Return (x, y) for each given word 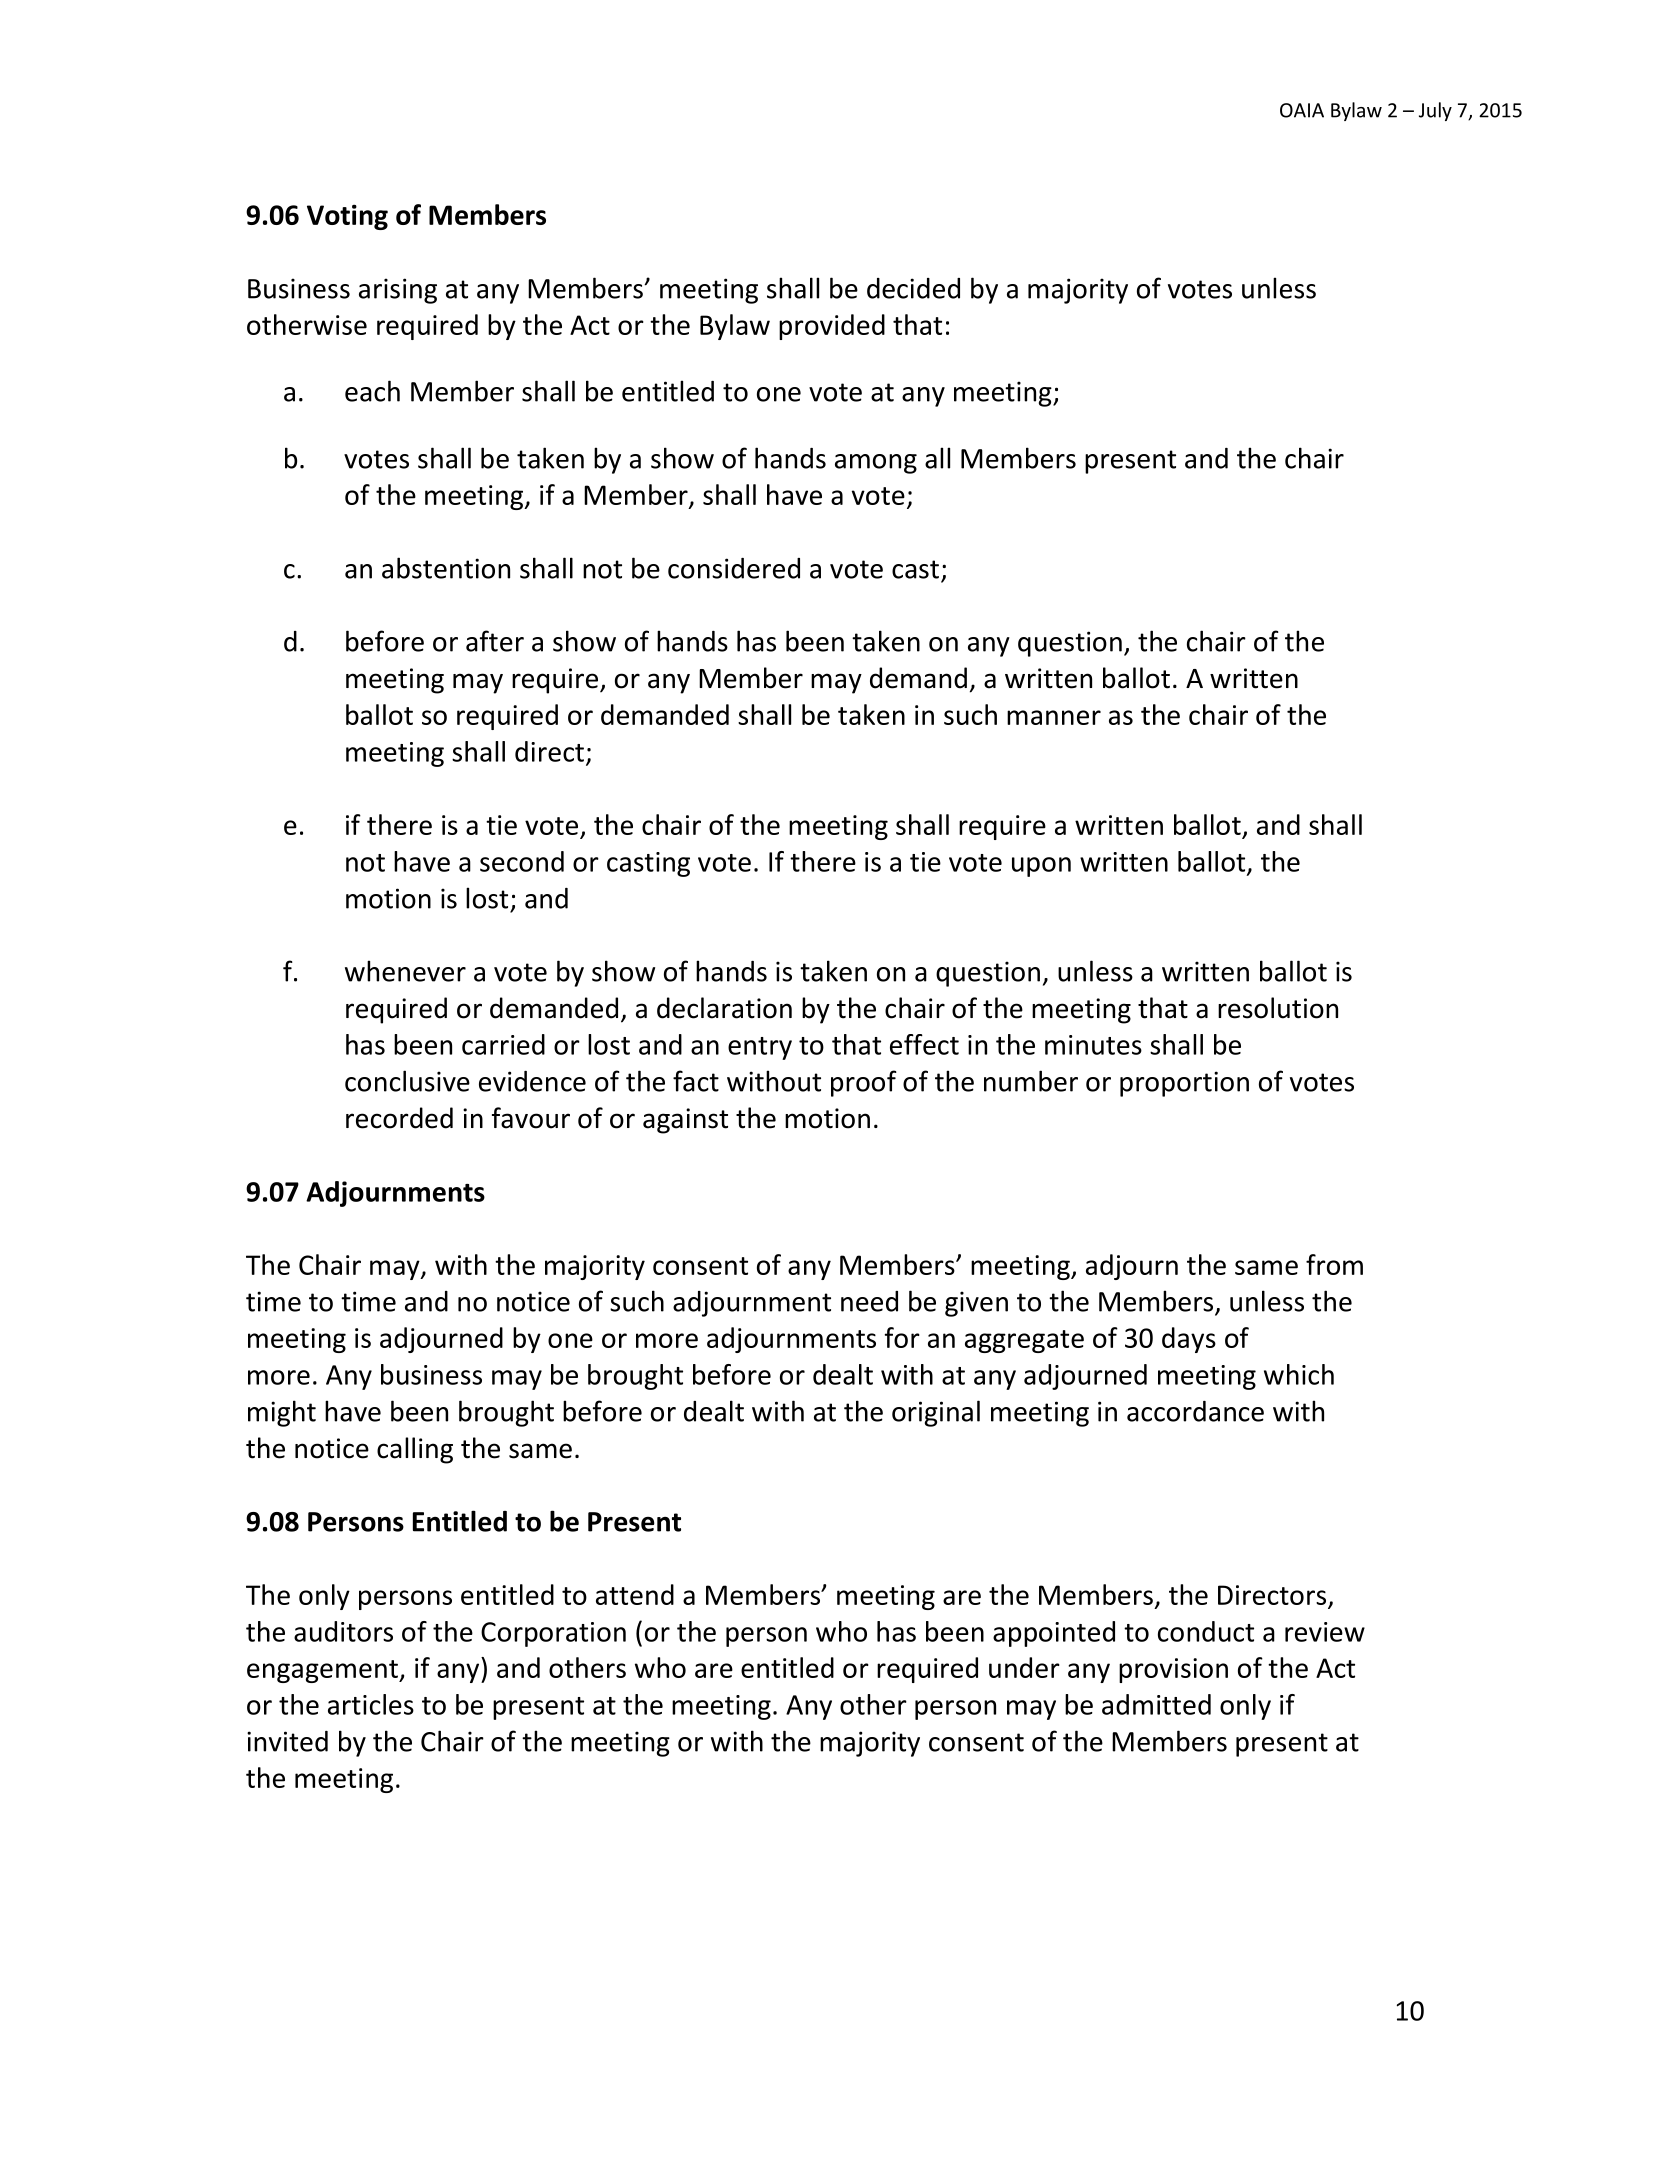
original (936, 1413)
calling (415, 1450)
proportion (1184, 1084)
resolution (1278, 1008)
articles (371, 1704)
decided (913, 288)
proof (864, 1083)
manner (1054, 717)
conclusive (407, 1081)
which (1299, 1374)
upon (1041, 867)
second (522, 861)
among (876, 464)
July (1435, 111)
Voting (347, 217)
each (372, 391)
